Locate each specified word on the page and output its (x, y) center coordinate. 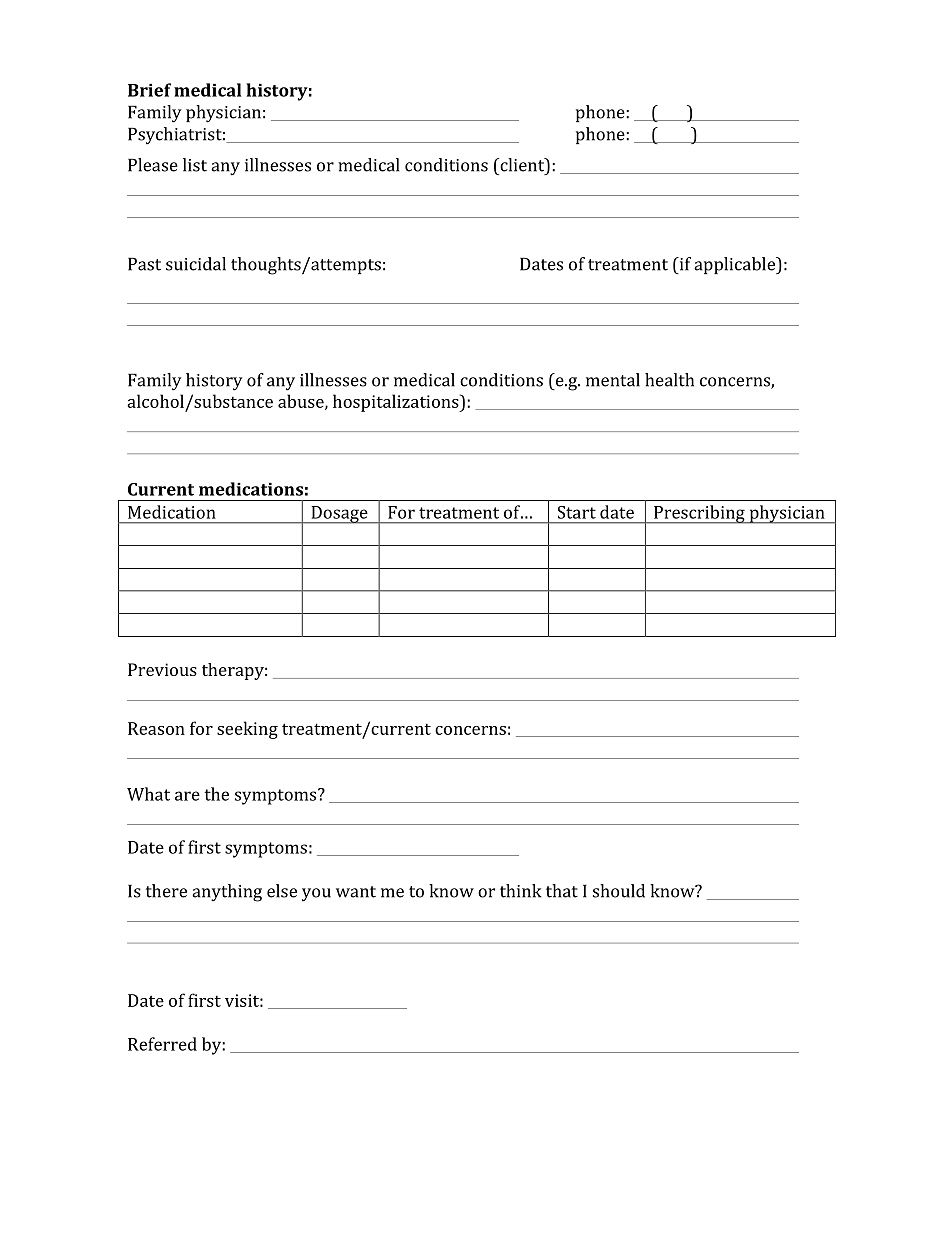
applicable (735, 265)
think (521, 891)
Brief (149, 90)
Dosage (339, 515)
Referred (162, 1044)
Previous (162, 669)
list (195, 165)
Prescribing (699, 514)
